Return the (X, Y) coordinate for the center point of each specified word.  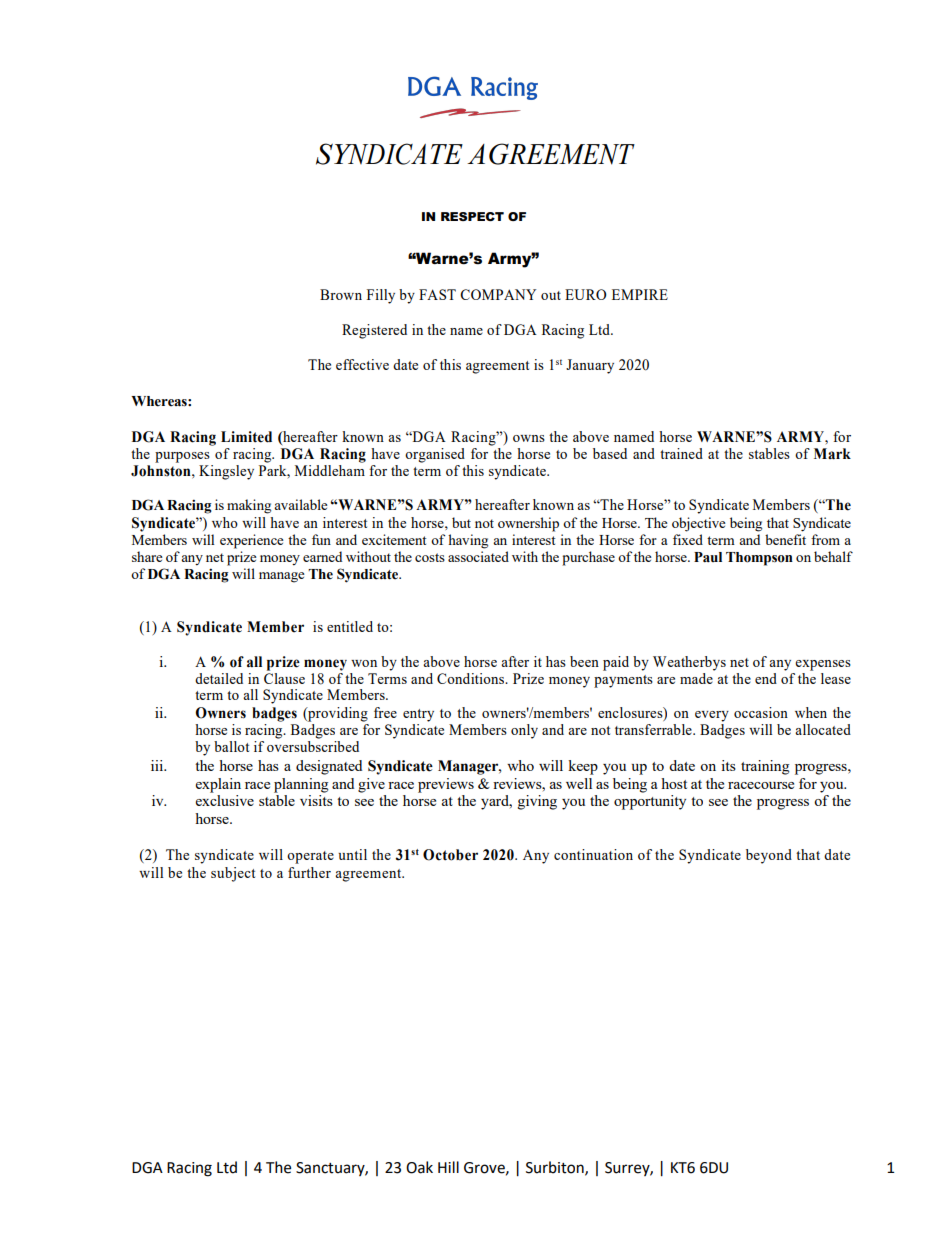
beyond (769, 856)
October (450, 855)
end (766, 678)
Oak (419, 1167)
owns (529, 438)
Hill (448, 1167)
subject (233, 874)
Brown (341, 294)
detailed (219, 678)
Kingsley (226, 472)
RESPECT (472, 216)
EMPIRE (640, 294)
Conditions (472, 678)
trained (681, 453)
